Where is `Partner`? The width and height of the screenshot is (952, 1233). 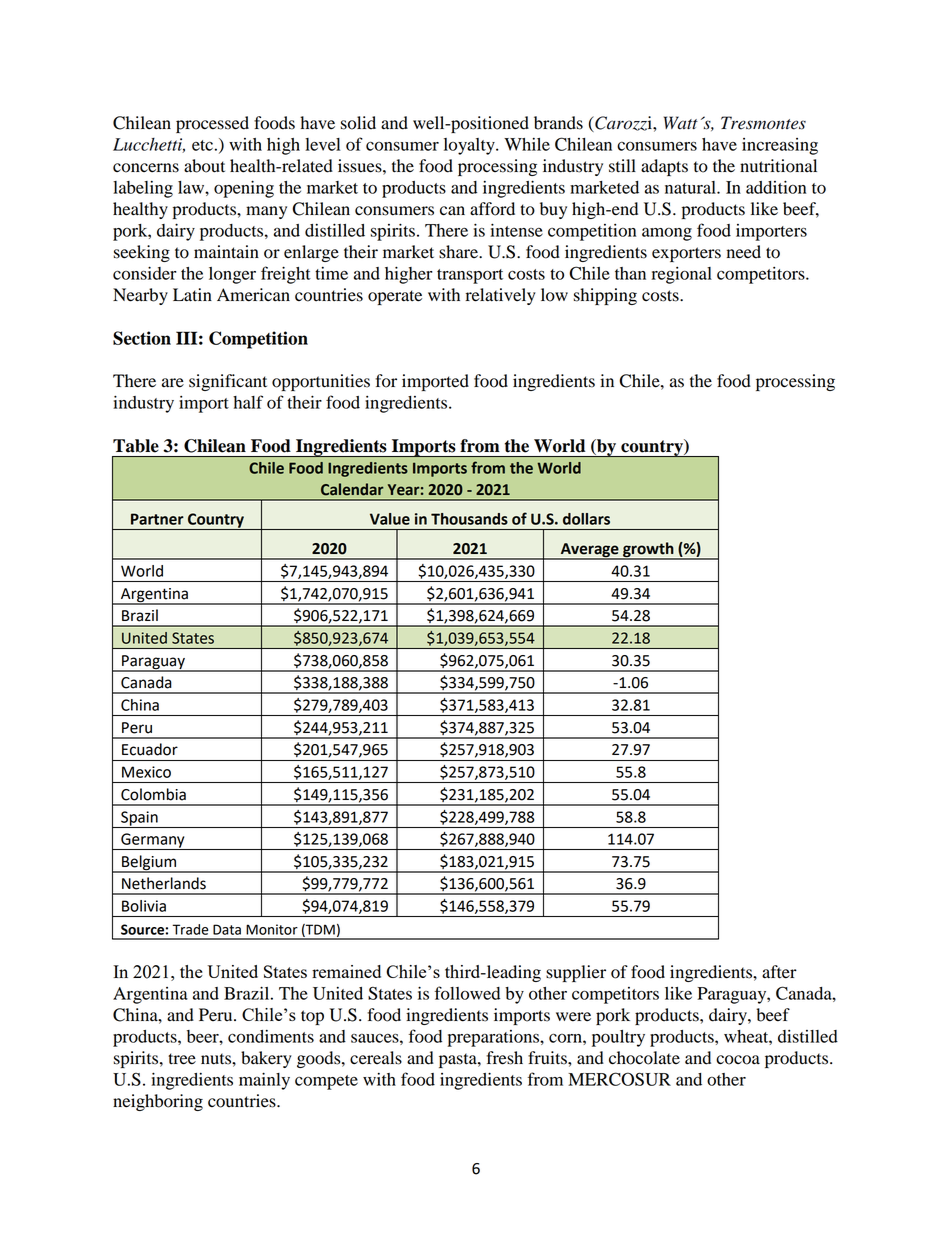
Partner is located at coordinates (157, 519).
